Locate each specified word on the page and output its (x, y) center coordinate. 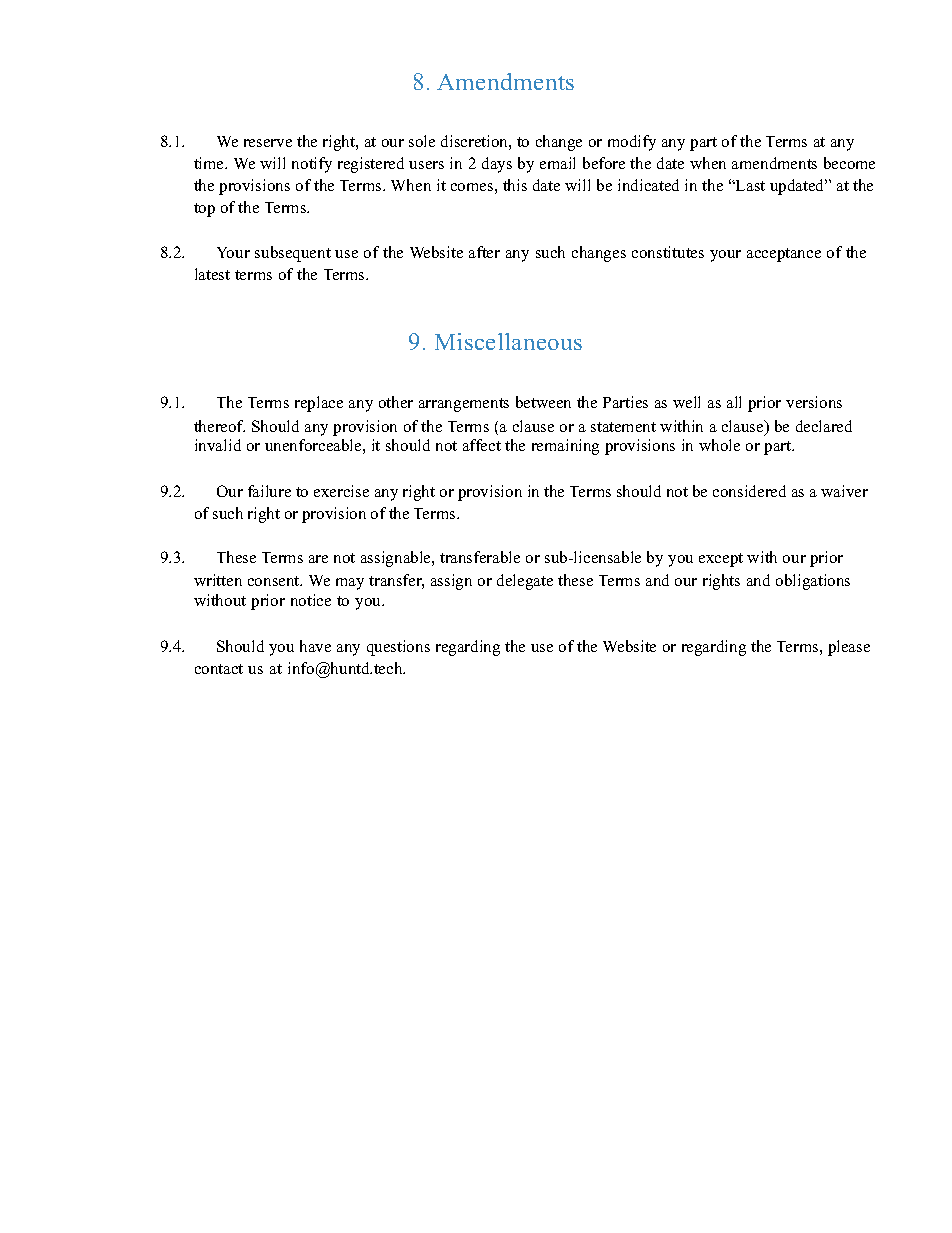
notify (312, 165)
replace (319, 404)
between (543, 402)
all (734, 402)
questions (398, 648)
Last (749, 185)
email (557, 163)
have (315, 646)
